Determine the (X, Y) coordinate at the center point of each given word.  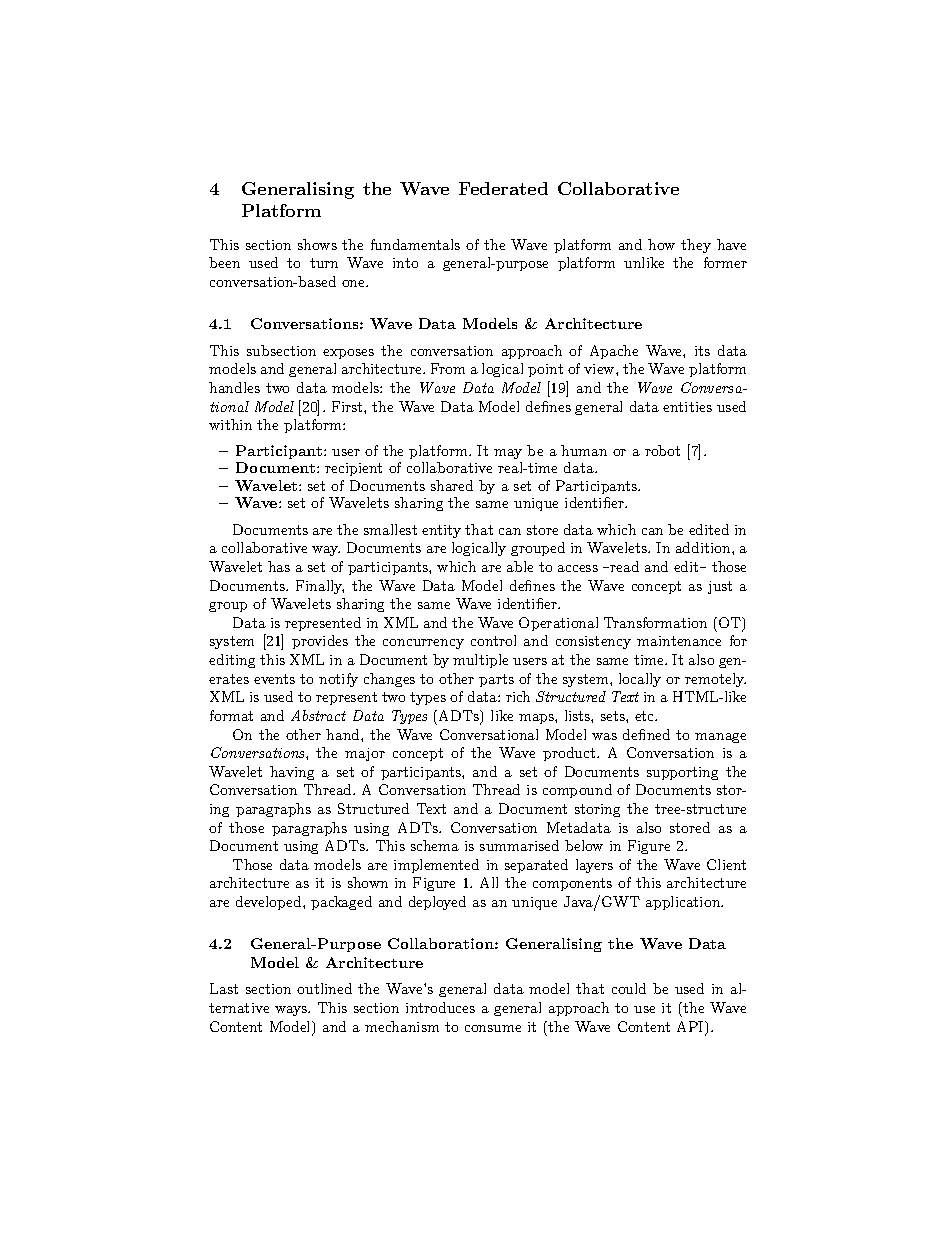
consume (493, 1028)
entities (687, 407)
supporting (682, 773)
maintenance (679, 641)
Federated (503, 188)
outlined (324, 988)
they (696, 246)
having (292, 773)
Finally (320, 587)
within (230, 424)
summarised (519, 845)
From (448, 368)
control (493, 640)
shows (317, 244)
